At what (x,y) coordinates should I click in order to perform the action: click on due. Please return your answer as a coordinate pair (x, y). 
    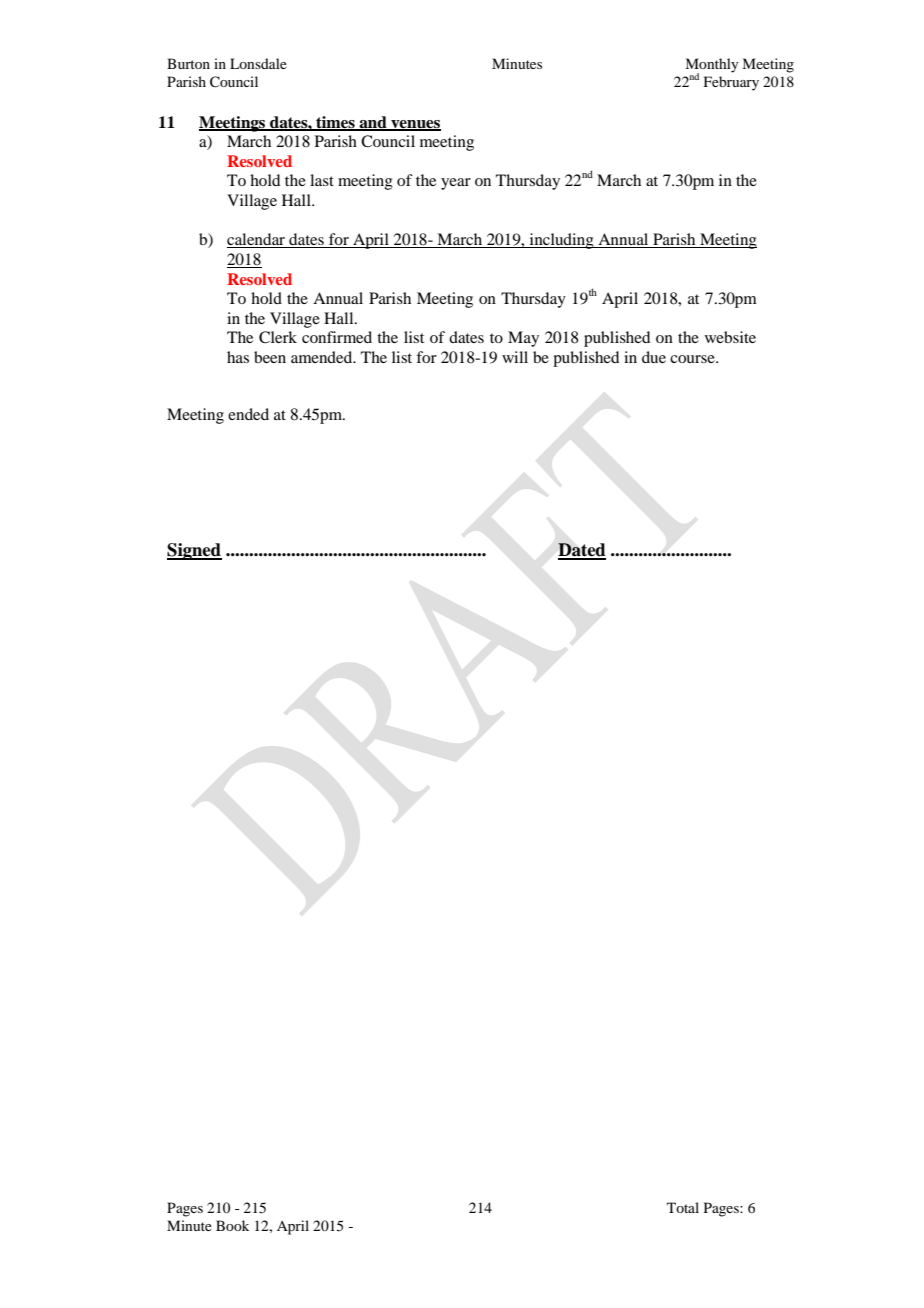
    Looking at the image, I should click on (654, 357).
